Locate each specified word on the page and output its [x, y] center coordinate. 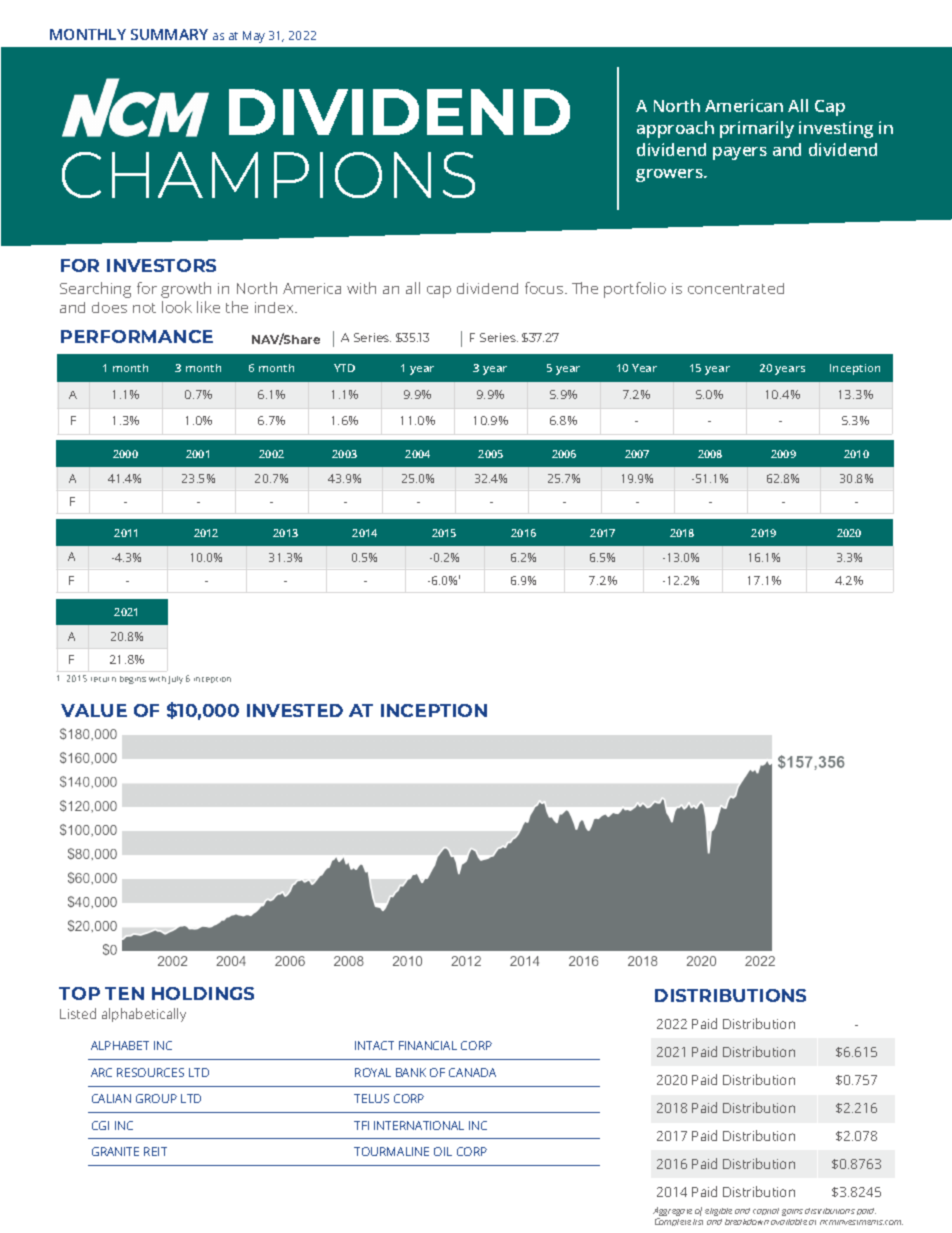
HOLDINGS [203, 993]
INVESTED [295, 710]
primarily [757, 129]
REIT [155, 1151]
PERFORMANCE [137, 336]
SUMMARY [169, 34]
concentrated [736, 288]
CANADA [472, 1072]
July [175, 680]
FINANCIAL [428, 1045]
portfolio [635, 290]
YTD [344, 368]
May [254, 37]
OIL [443, 1151]
